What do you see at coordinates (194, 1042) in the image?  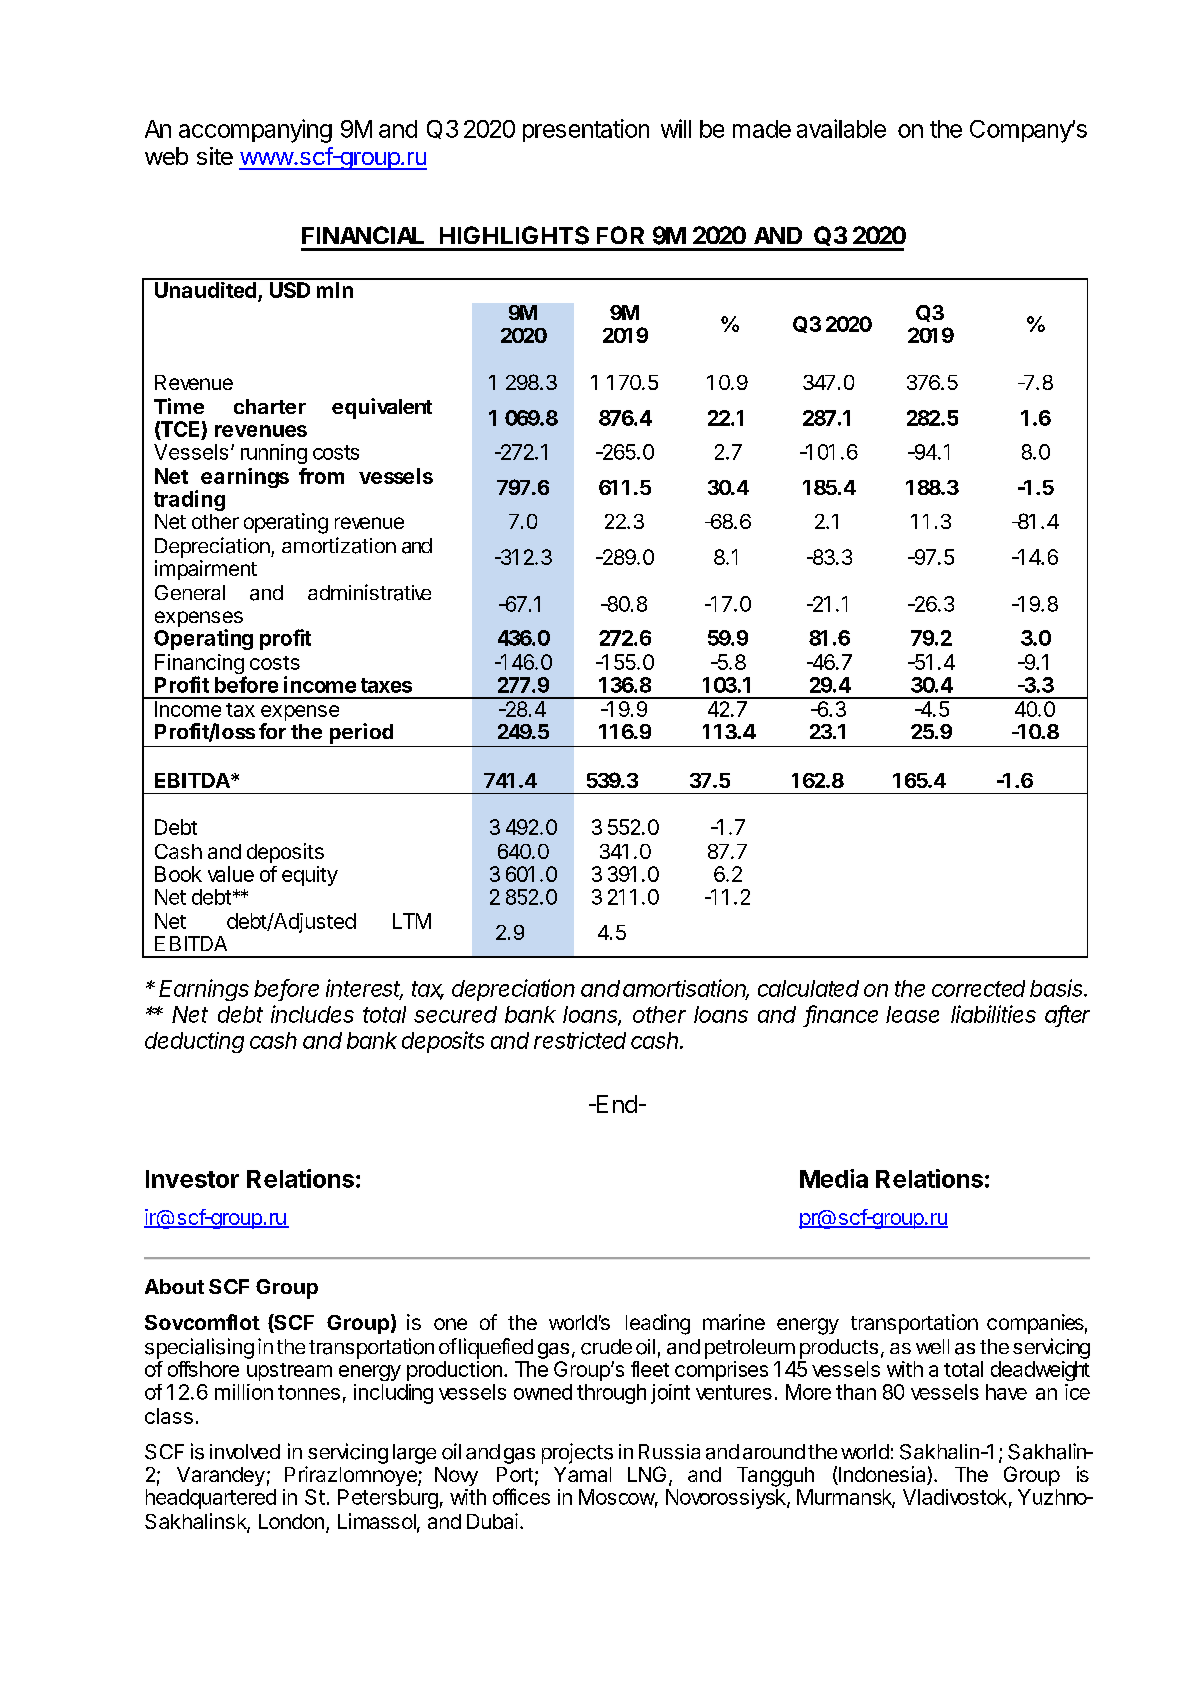 I see `deducting` at bounding box center [194, 1042].
